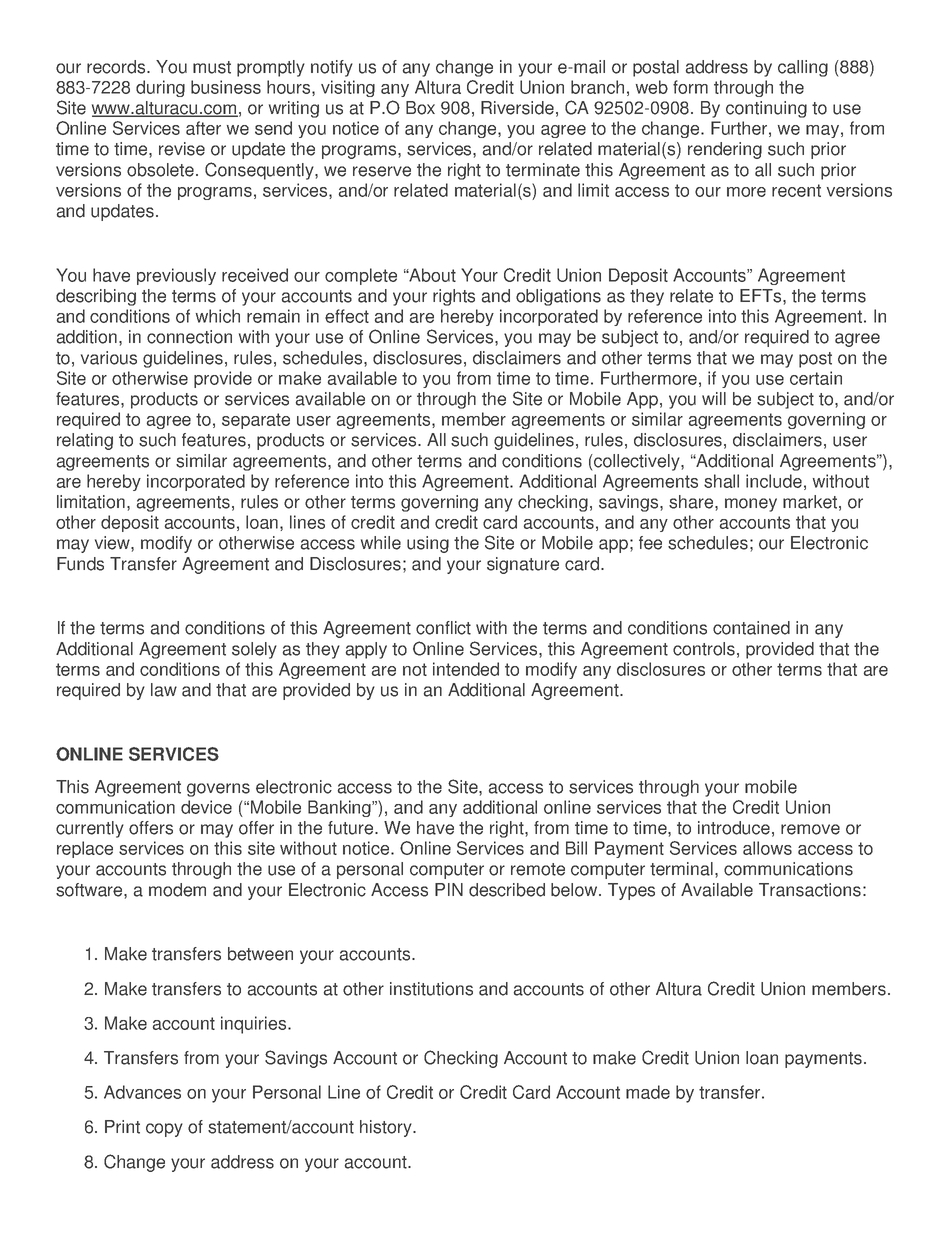  Describe the element at coordinates (420, 108) in the document. I see `Box` at that location.
